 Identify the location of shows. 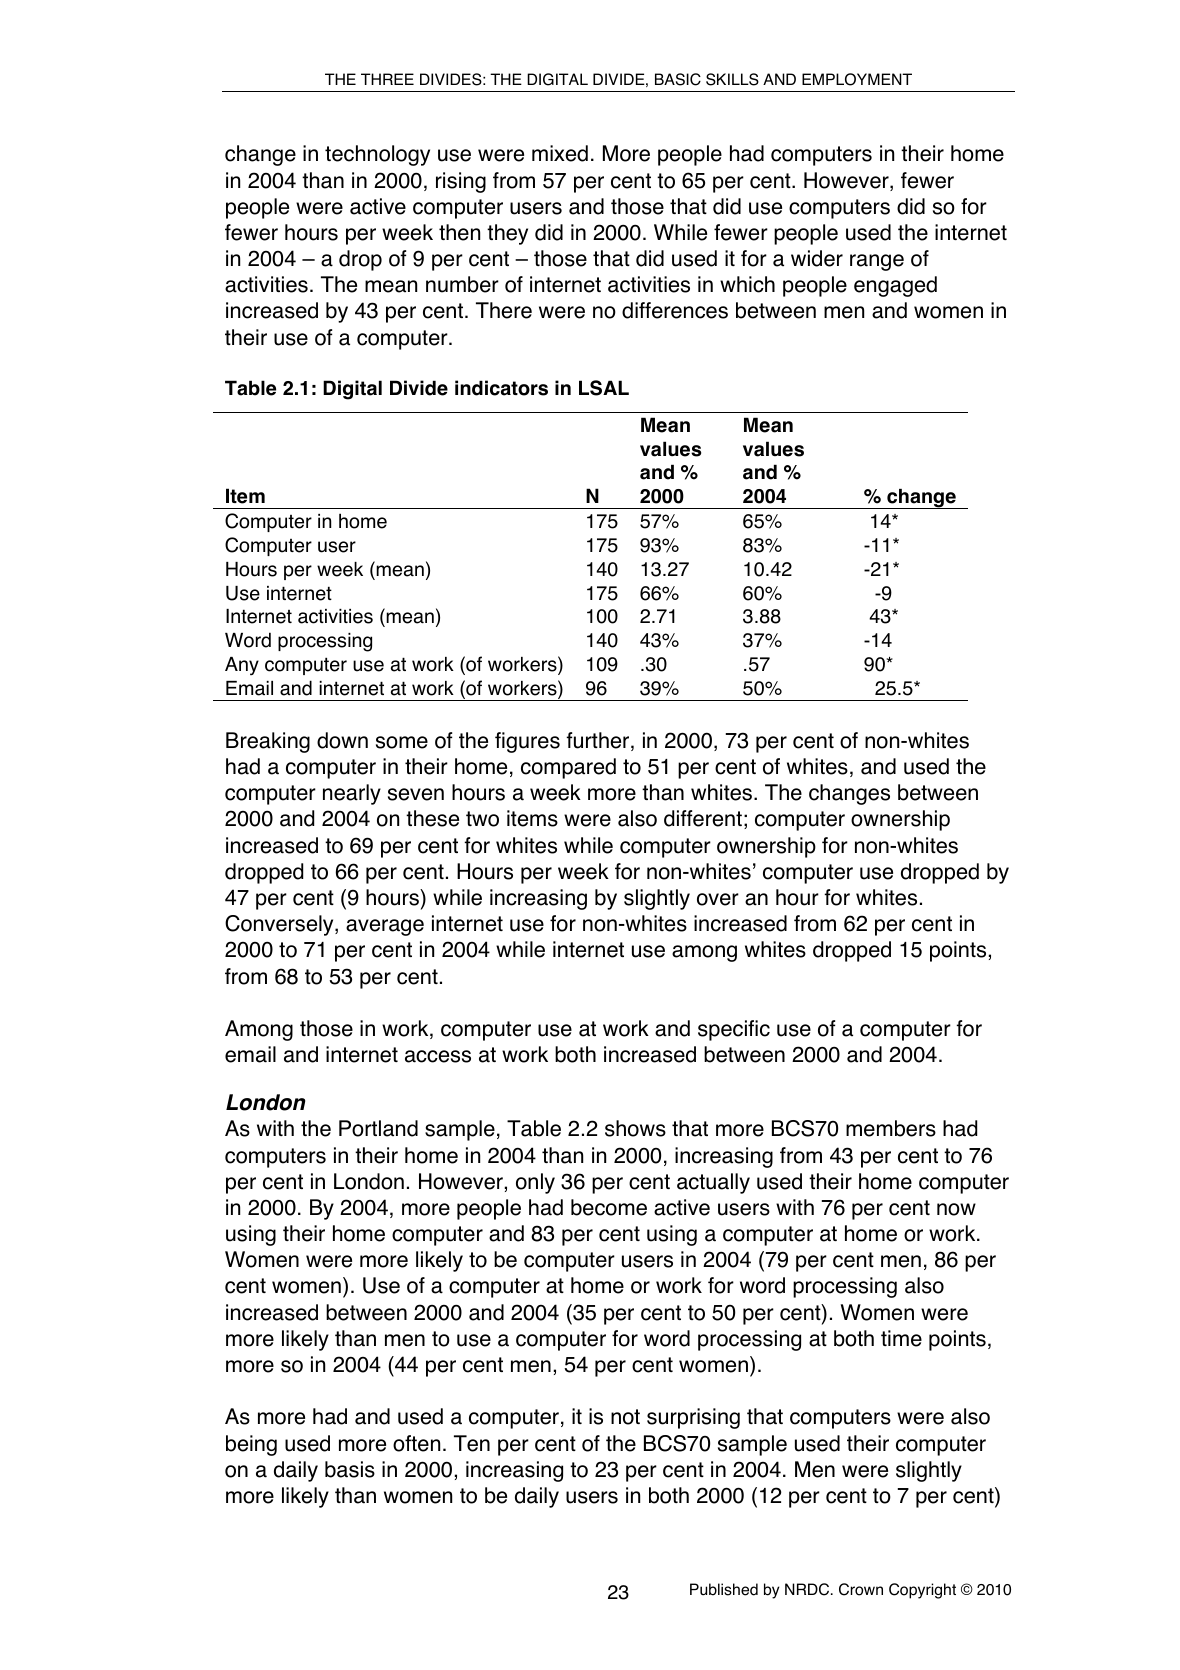
(635, 1128).
